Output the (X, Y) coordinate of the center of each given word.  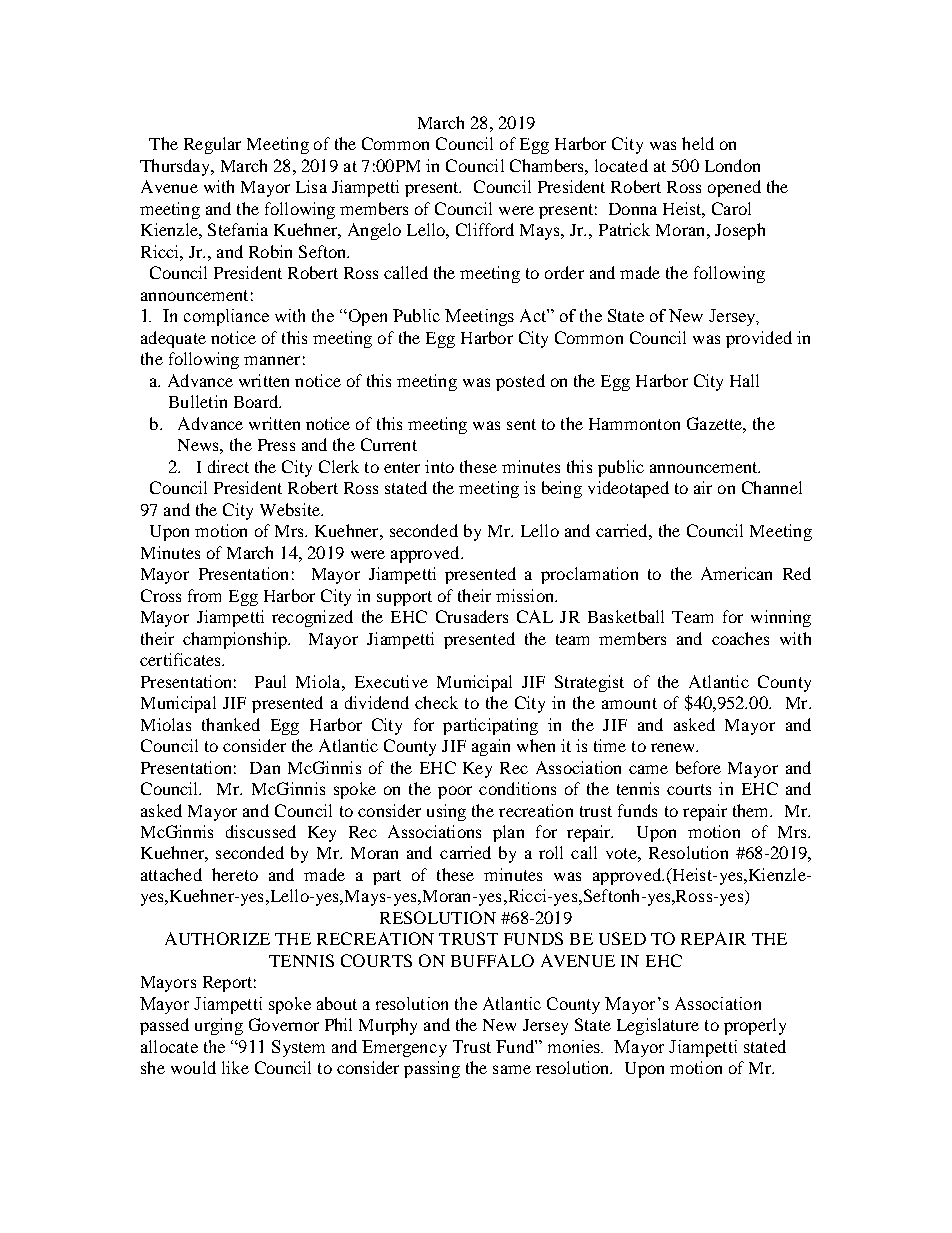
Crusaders (472, 616)
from (204, 595)
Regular (212, 145)
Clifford (485, 229)
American (736, 573)
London (732, 165)
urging (219, 1026)
